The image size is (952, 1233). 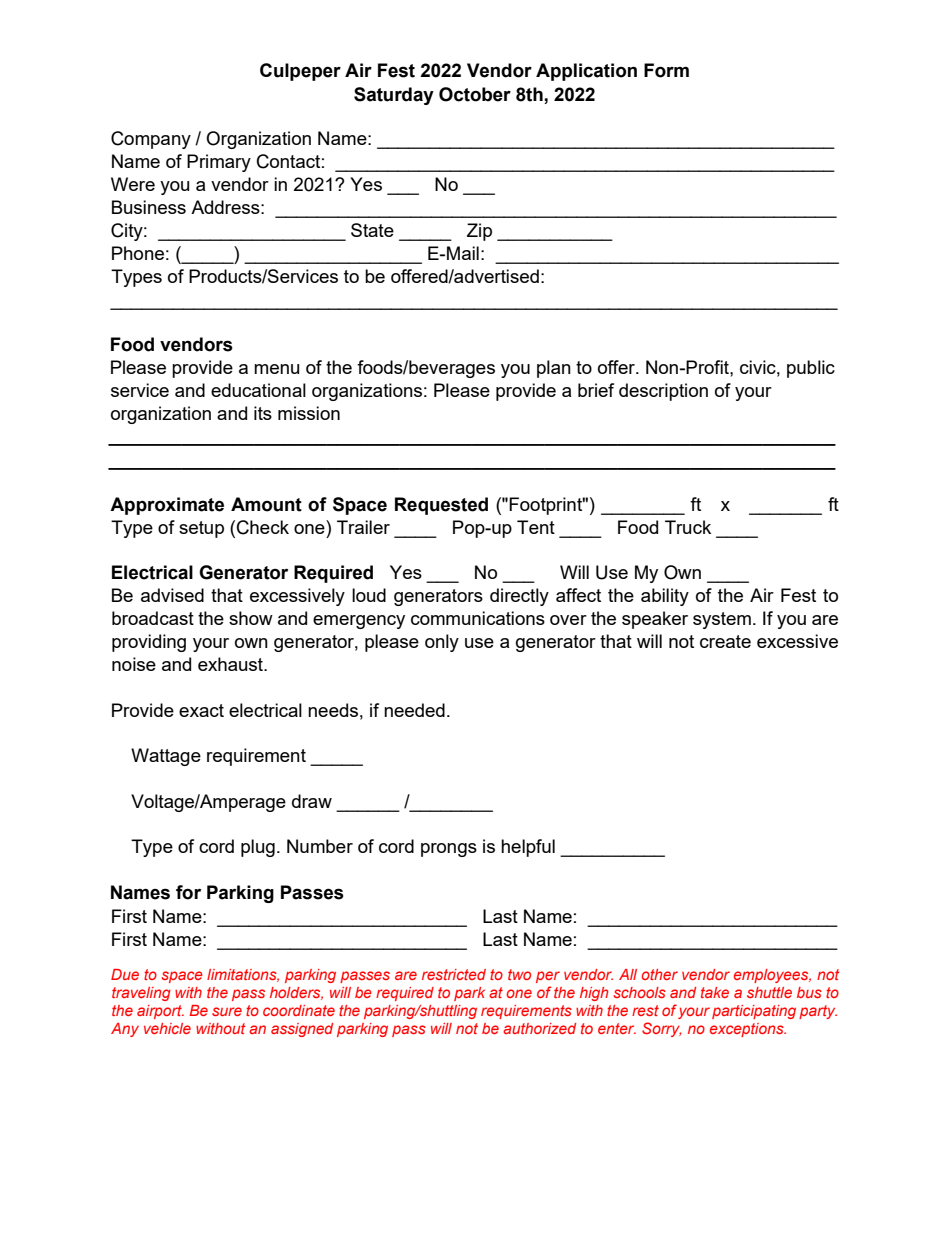 What do you see at coordinates (725, 641) in the page?
I see `create` at bounding box center [725, 641].
